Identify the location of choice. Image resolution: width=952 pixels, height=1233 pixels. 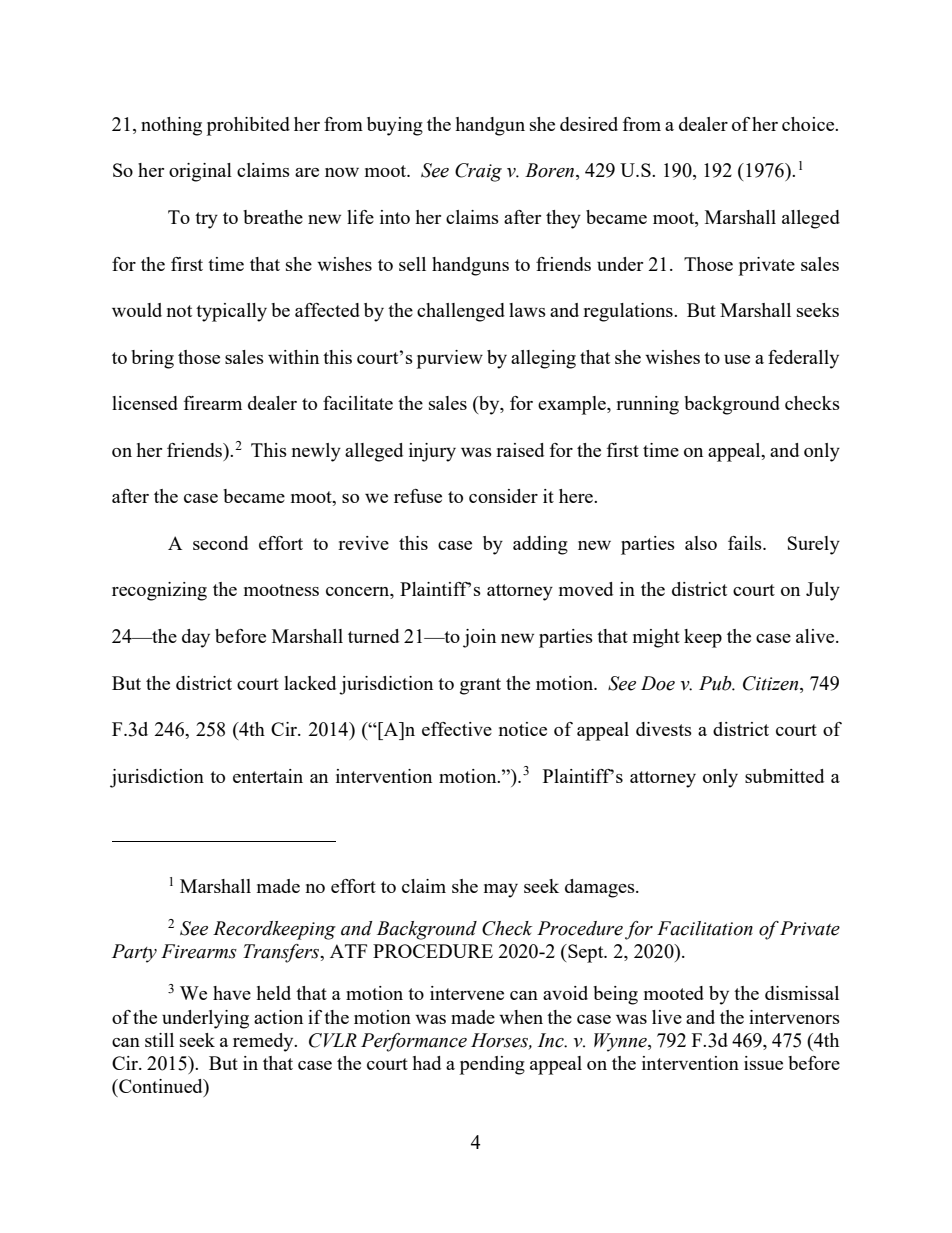
(809, 124).
